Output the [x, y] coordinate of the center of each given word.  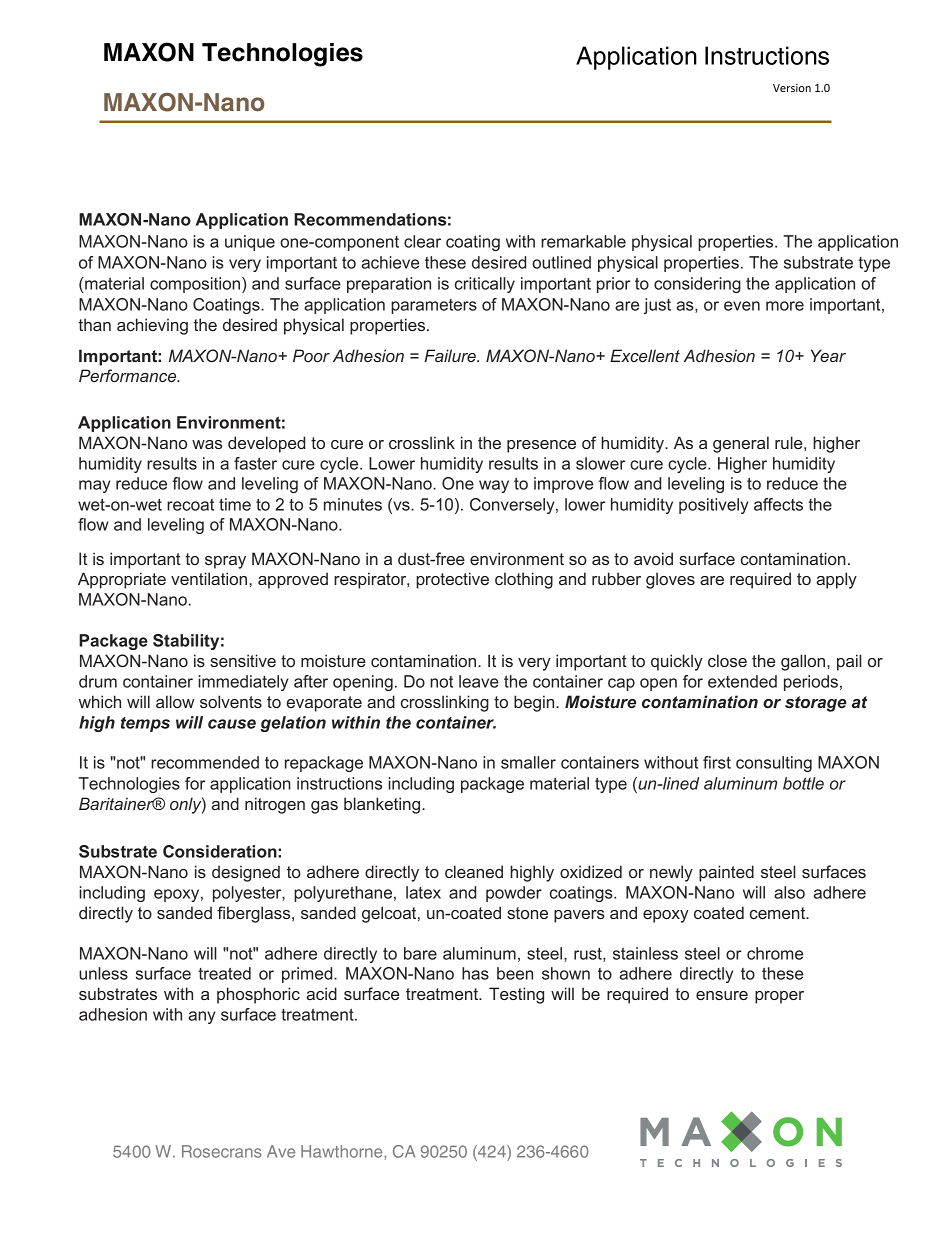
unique [250, 243]
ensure [722, 995]
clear [422, 241]
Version [792, 88]
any [202, 1017]
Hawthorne [343, 1152]
